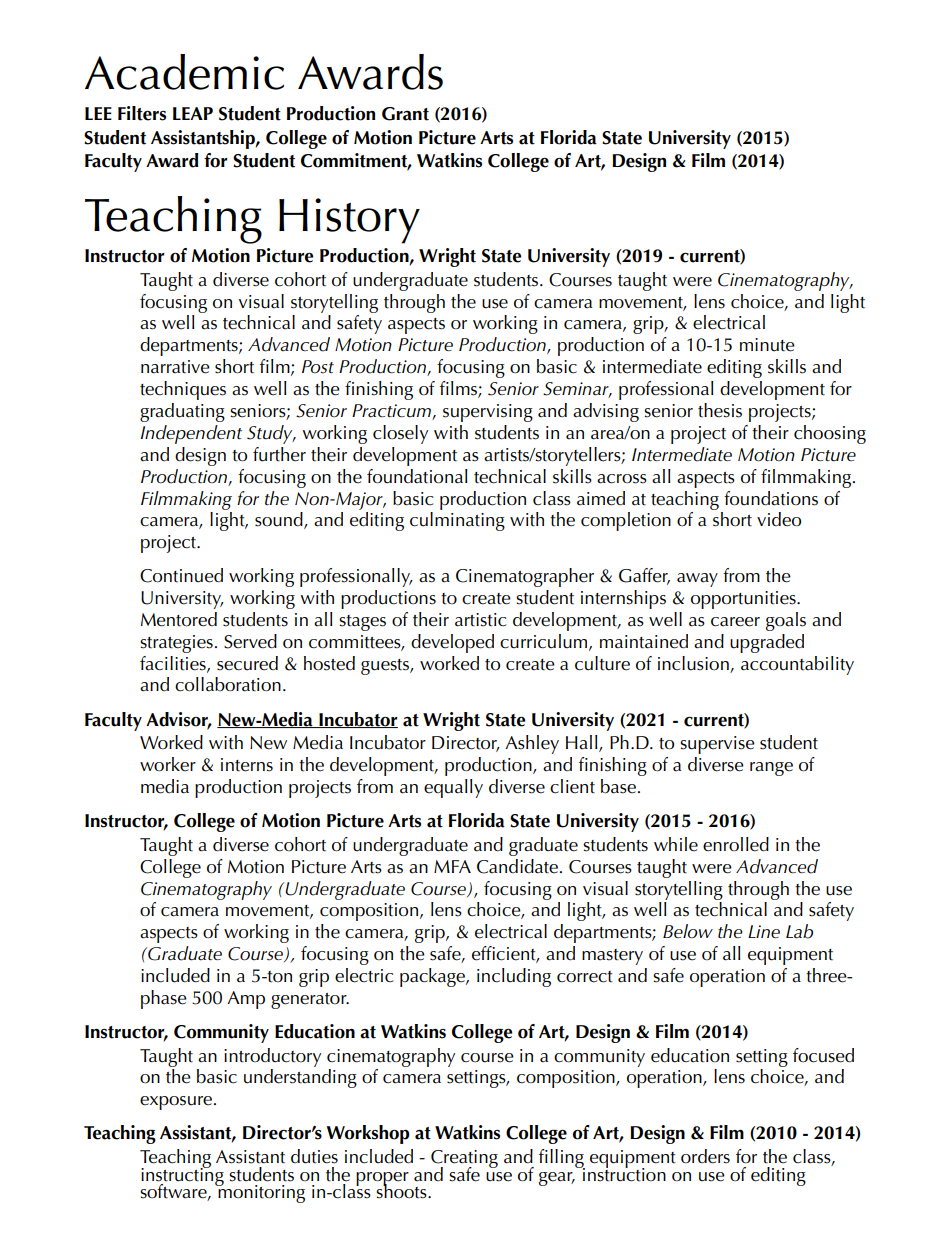 This image has width=952, height=1233. What do you see at coordinates (452, 643) in the image?
I see `developed` at bounding box center [452, 643].
